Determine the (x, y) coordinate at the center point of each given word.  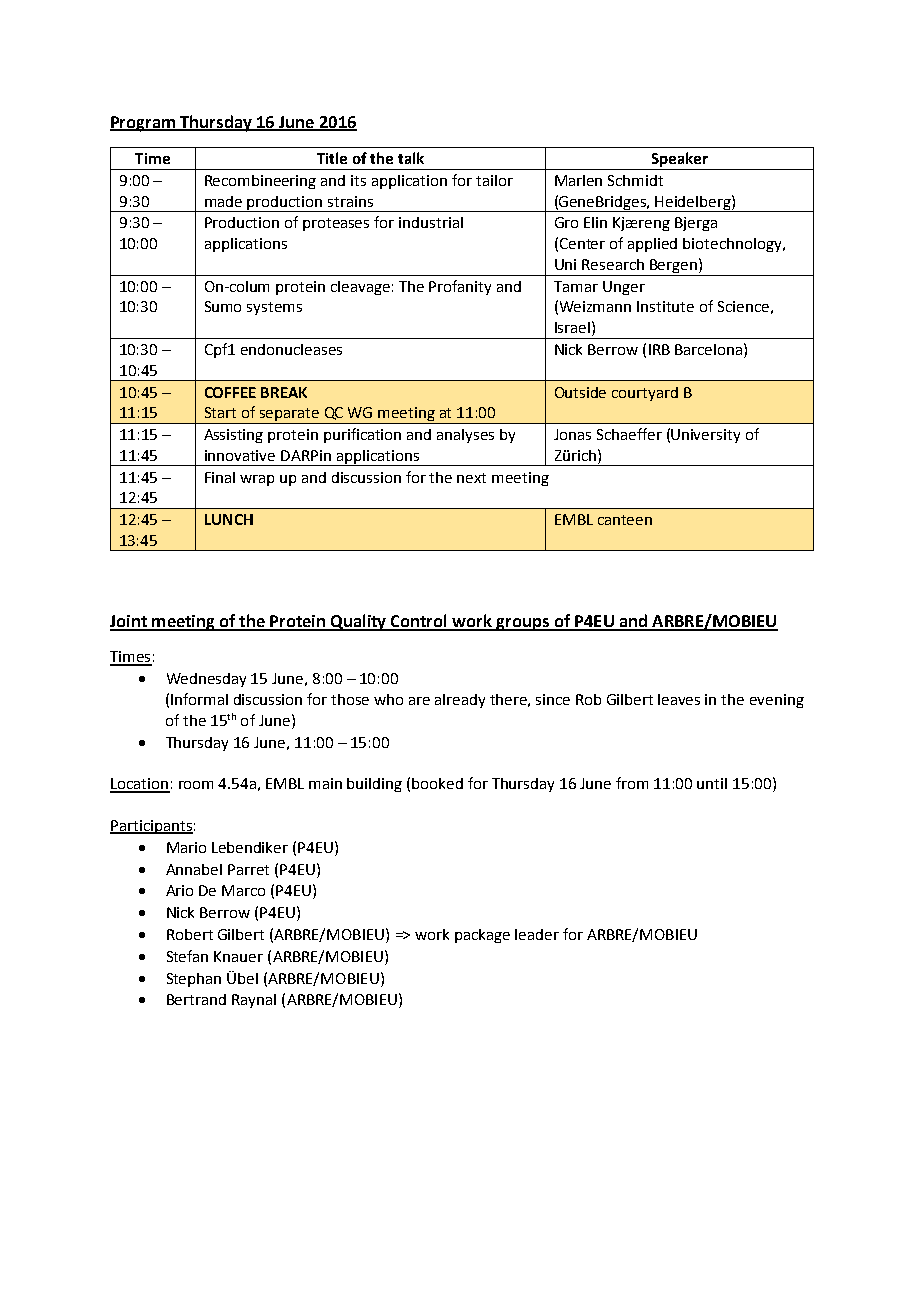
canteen (625, 520)
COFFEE (230, 392)
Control (419, 622)
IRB (659, 349)
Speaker (679, 161)
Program (144, 124)
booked (437, 783)
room (196, 785)
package (482, 936)
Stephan (194, 980)
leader (537, 934)
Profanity (460, 287)
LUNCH (229, 519)
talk (411, 158)
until (712, 783)
